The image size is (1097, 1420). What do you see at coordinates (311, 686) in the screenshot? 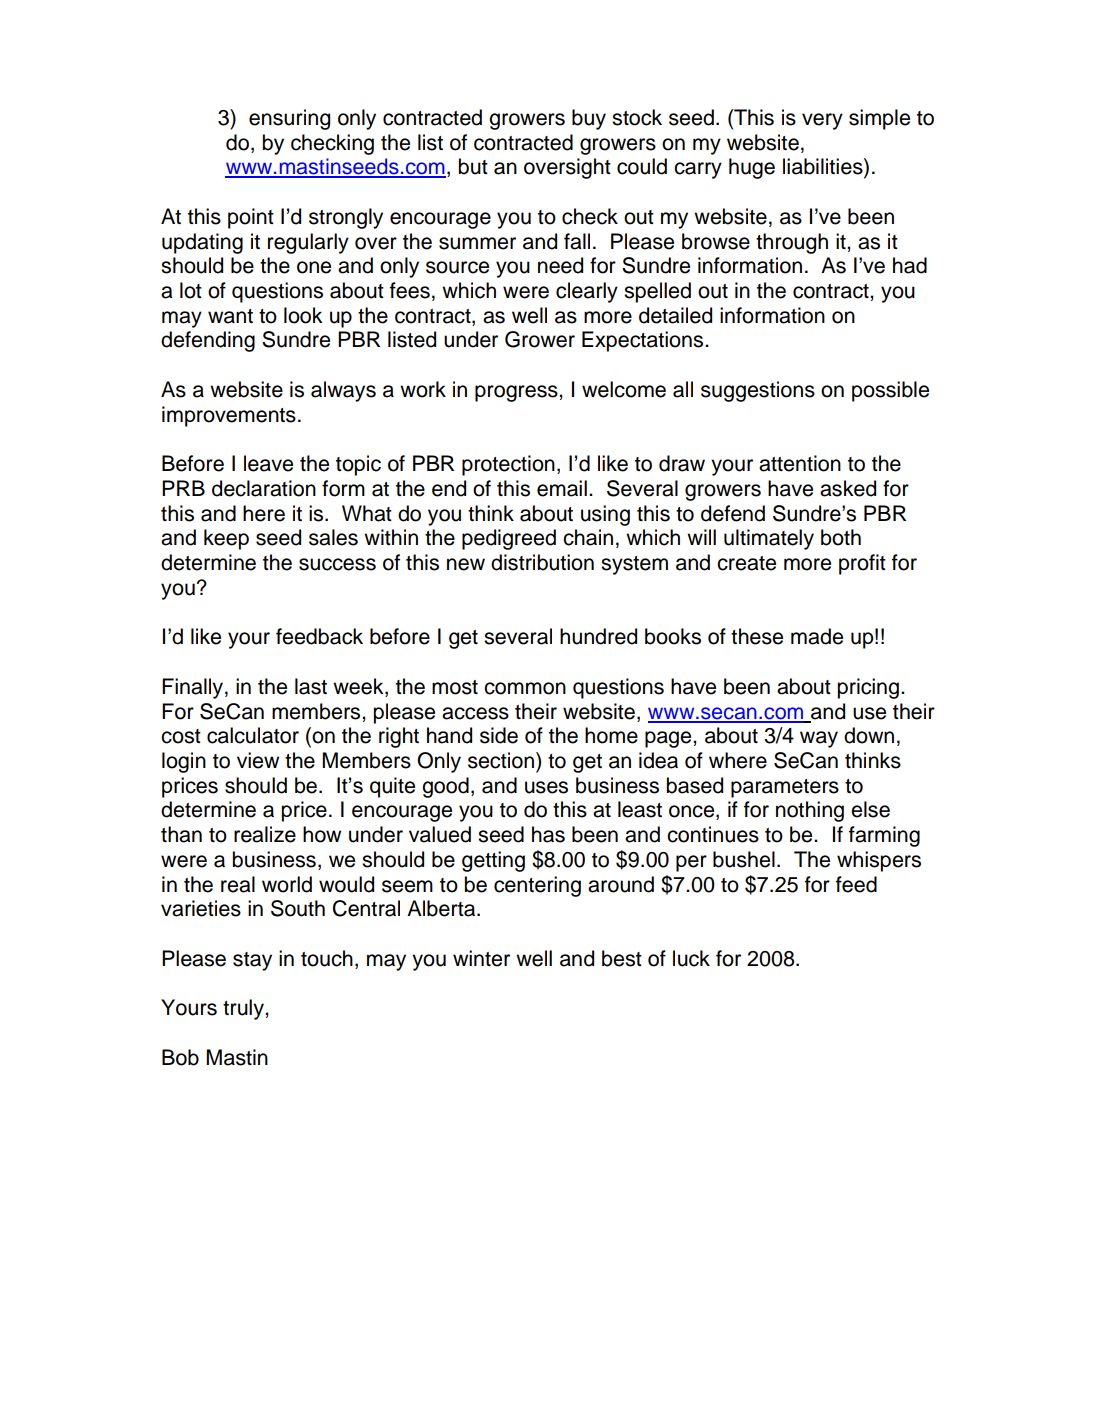
I see `last` at bounding box center [311, 686].
